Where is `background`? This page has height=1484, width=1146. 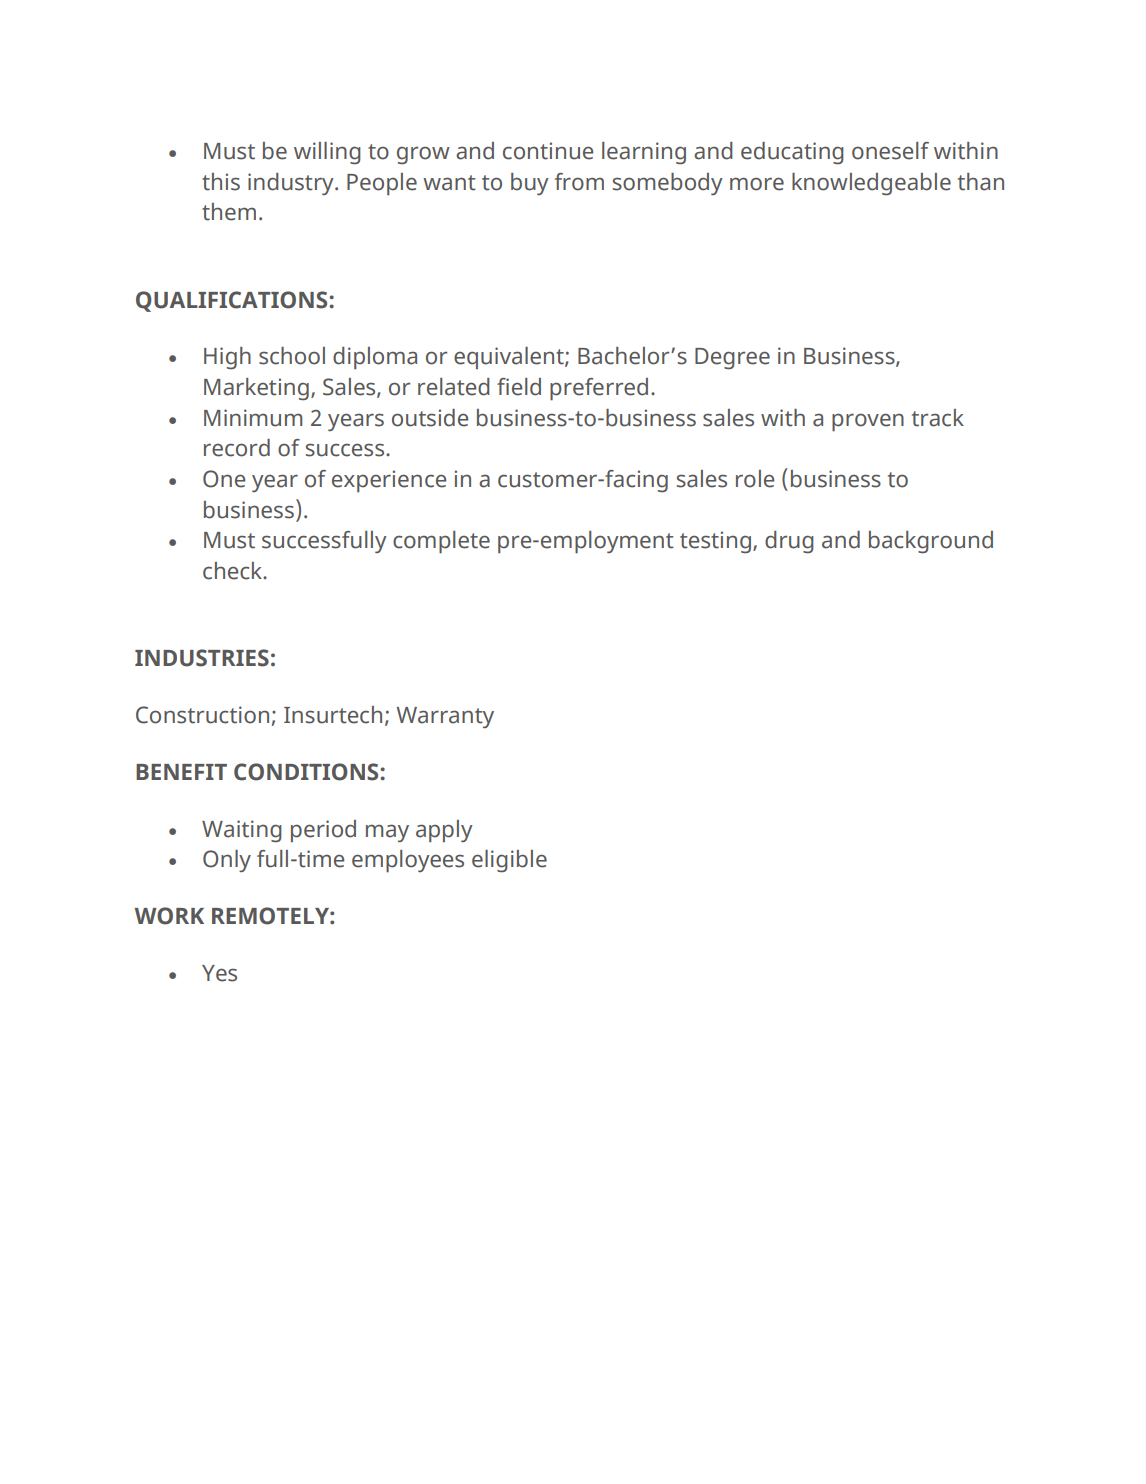
background is located at coordinates (931, 542).
